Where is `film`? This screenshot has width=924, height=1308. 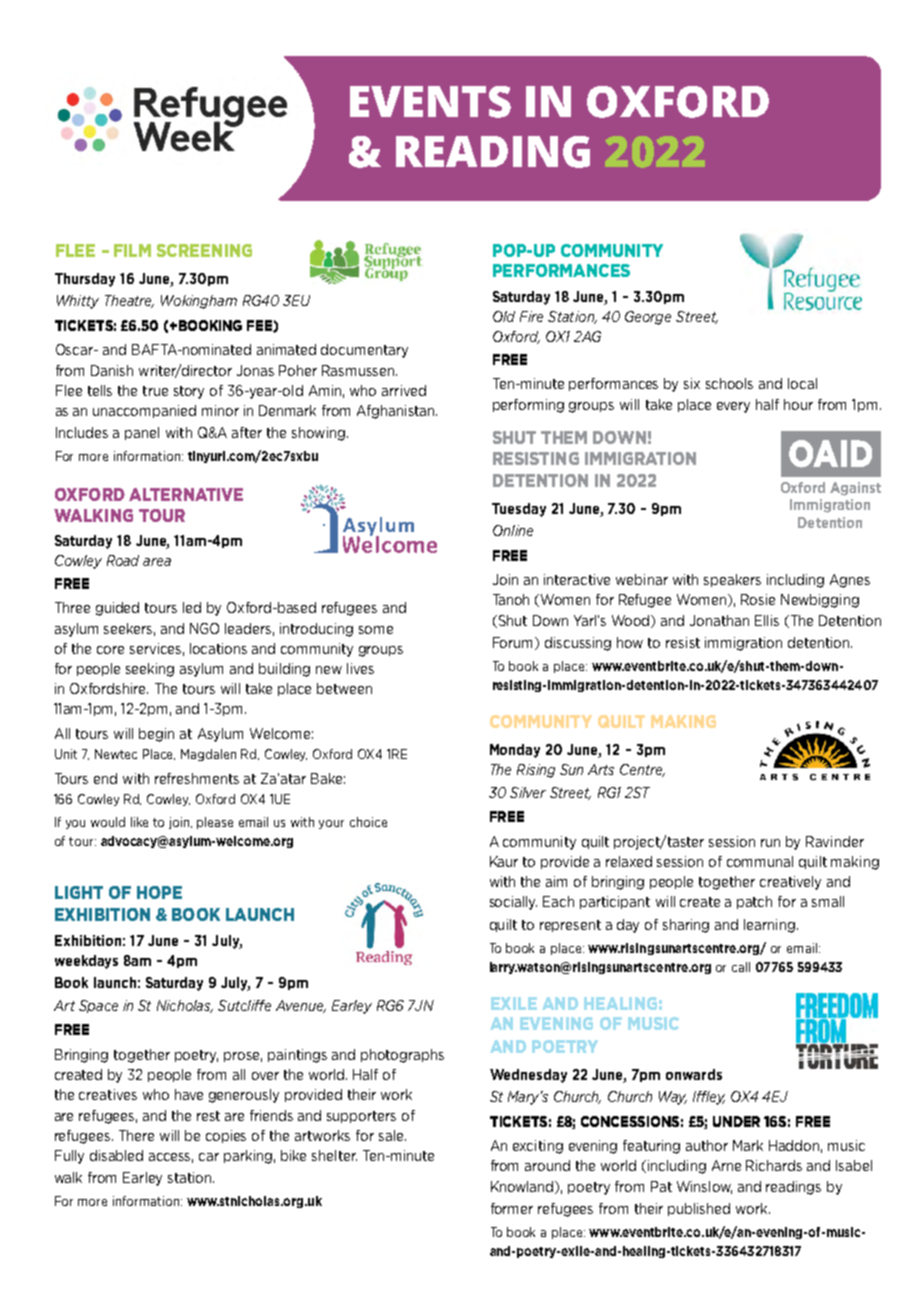
film is located at coordinates (132, 250).
